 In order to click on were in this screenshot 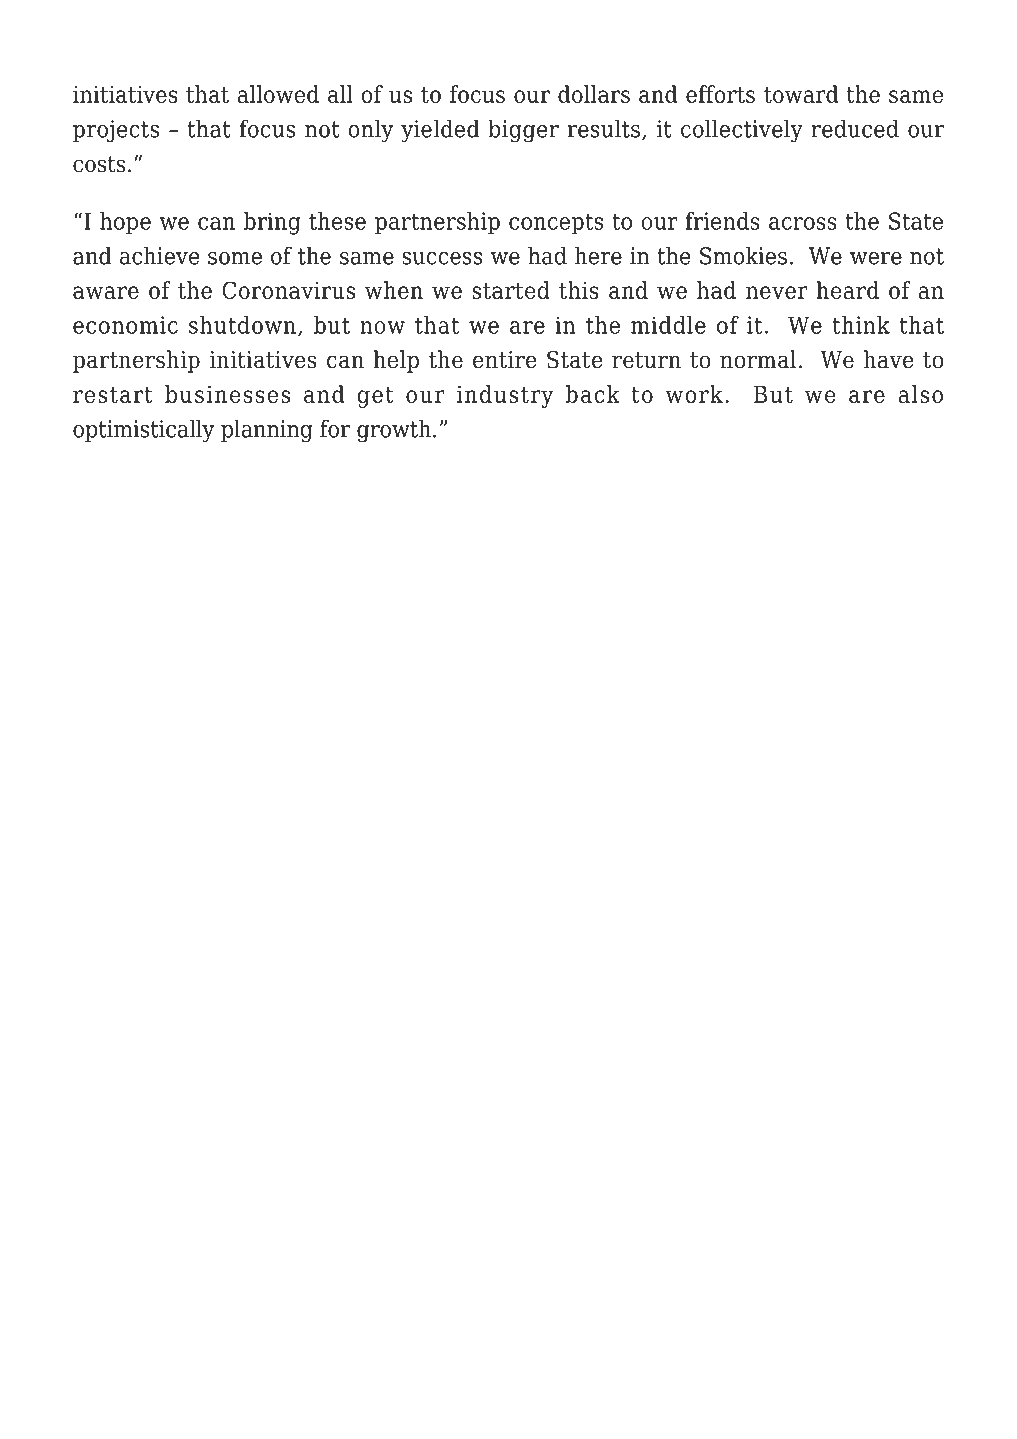, I will do `click(876, 258)`.
